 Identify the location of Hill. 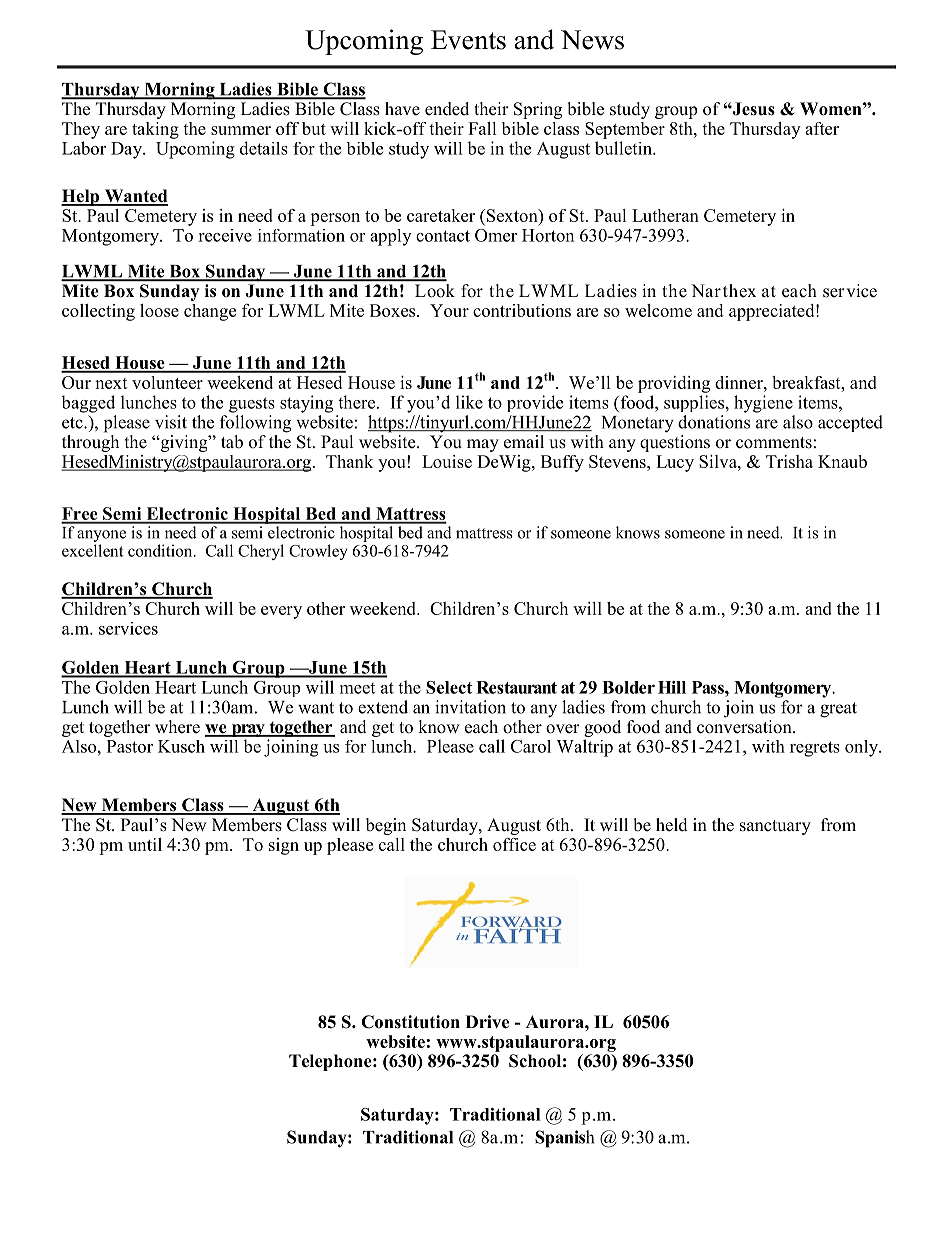
(672, 687).
